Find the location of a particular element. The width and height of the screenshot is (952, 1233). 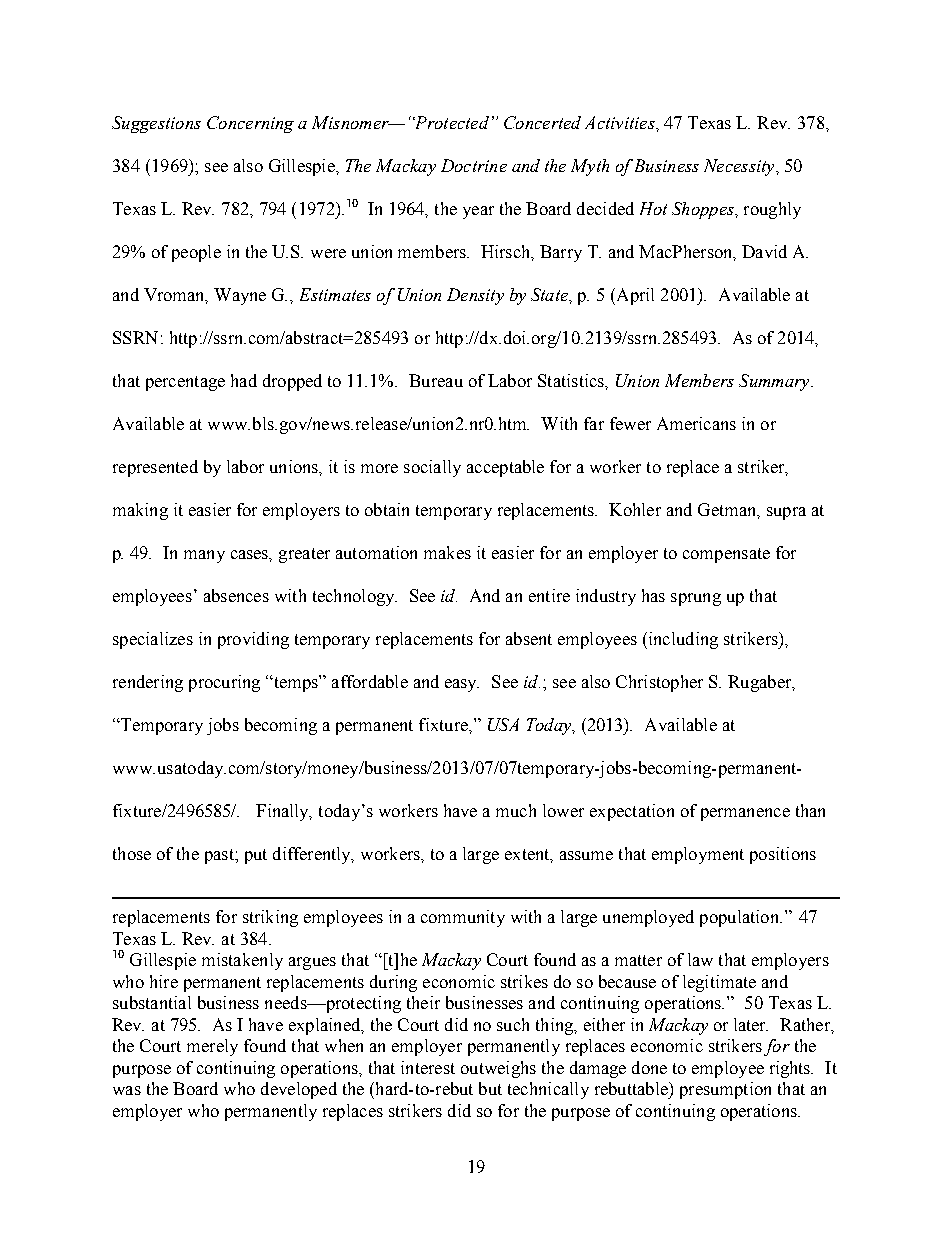

employment is located at coordinates (698, 855).
